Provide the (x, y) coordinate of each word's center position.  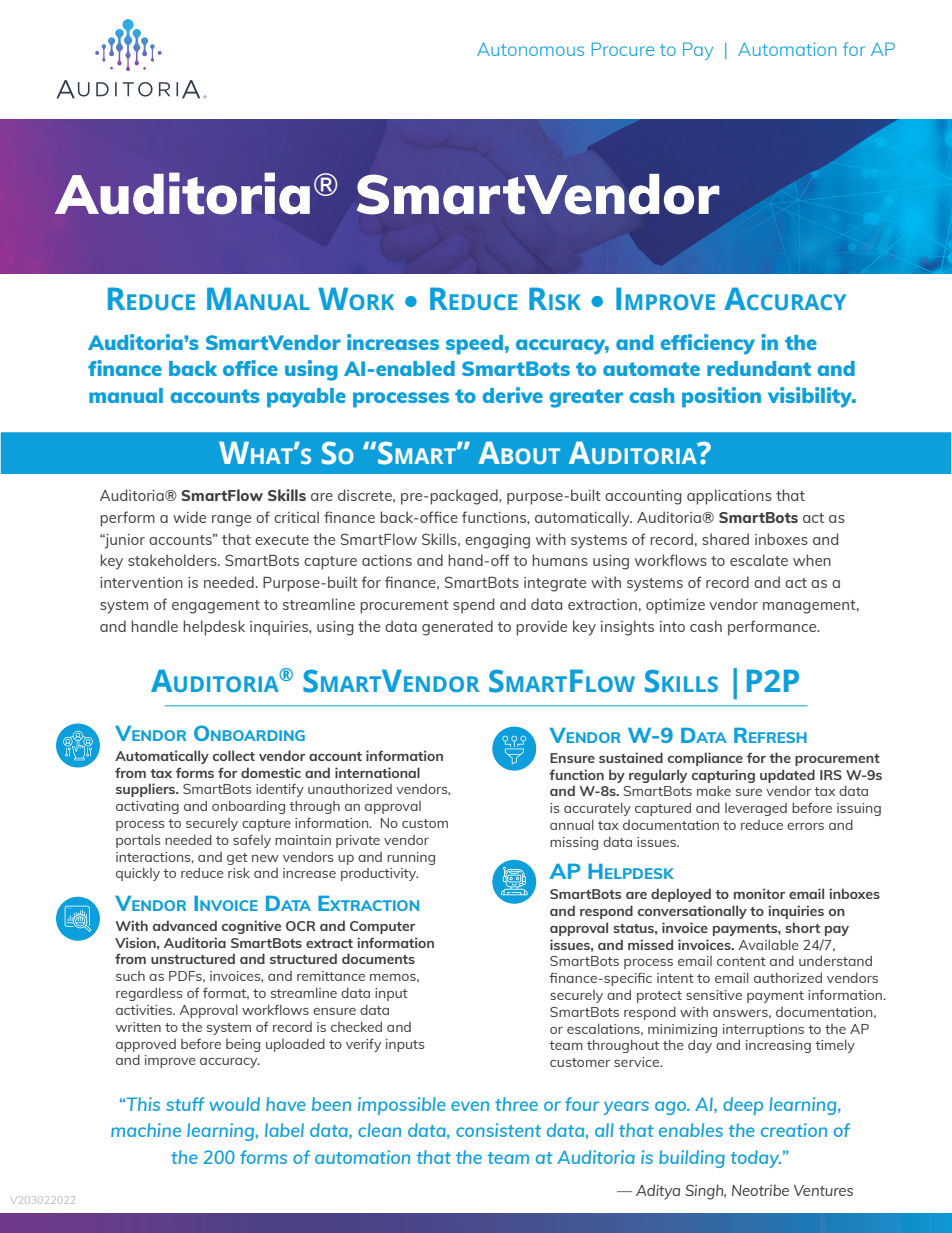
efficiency (707, 344)
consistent (498, 1130)
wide (189, 517)
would (234, 1104)
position (721, 397)
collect (234, 755)
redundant (759, 368)
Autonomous (530, 49)
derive (512, 395)
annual (572, 824)
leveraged (756, 809)
